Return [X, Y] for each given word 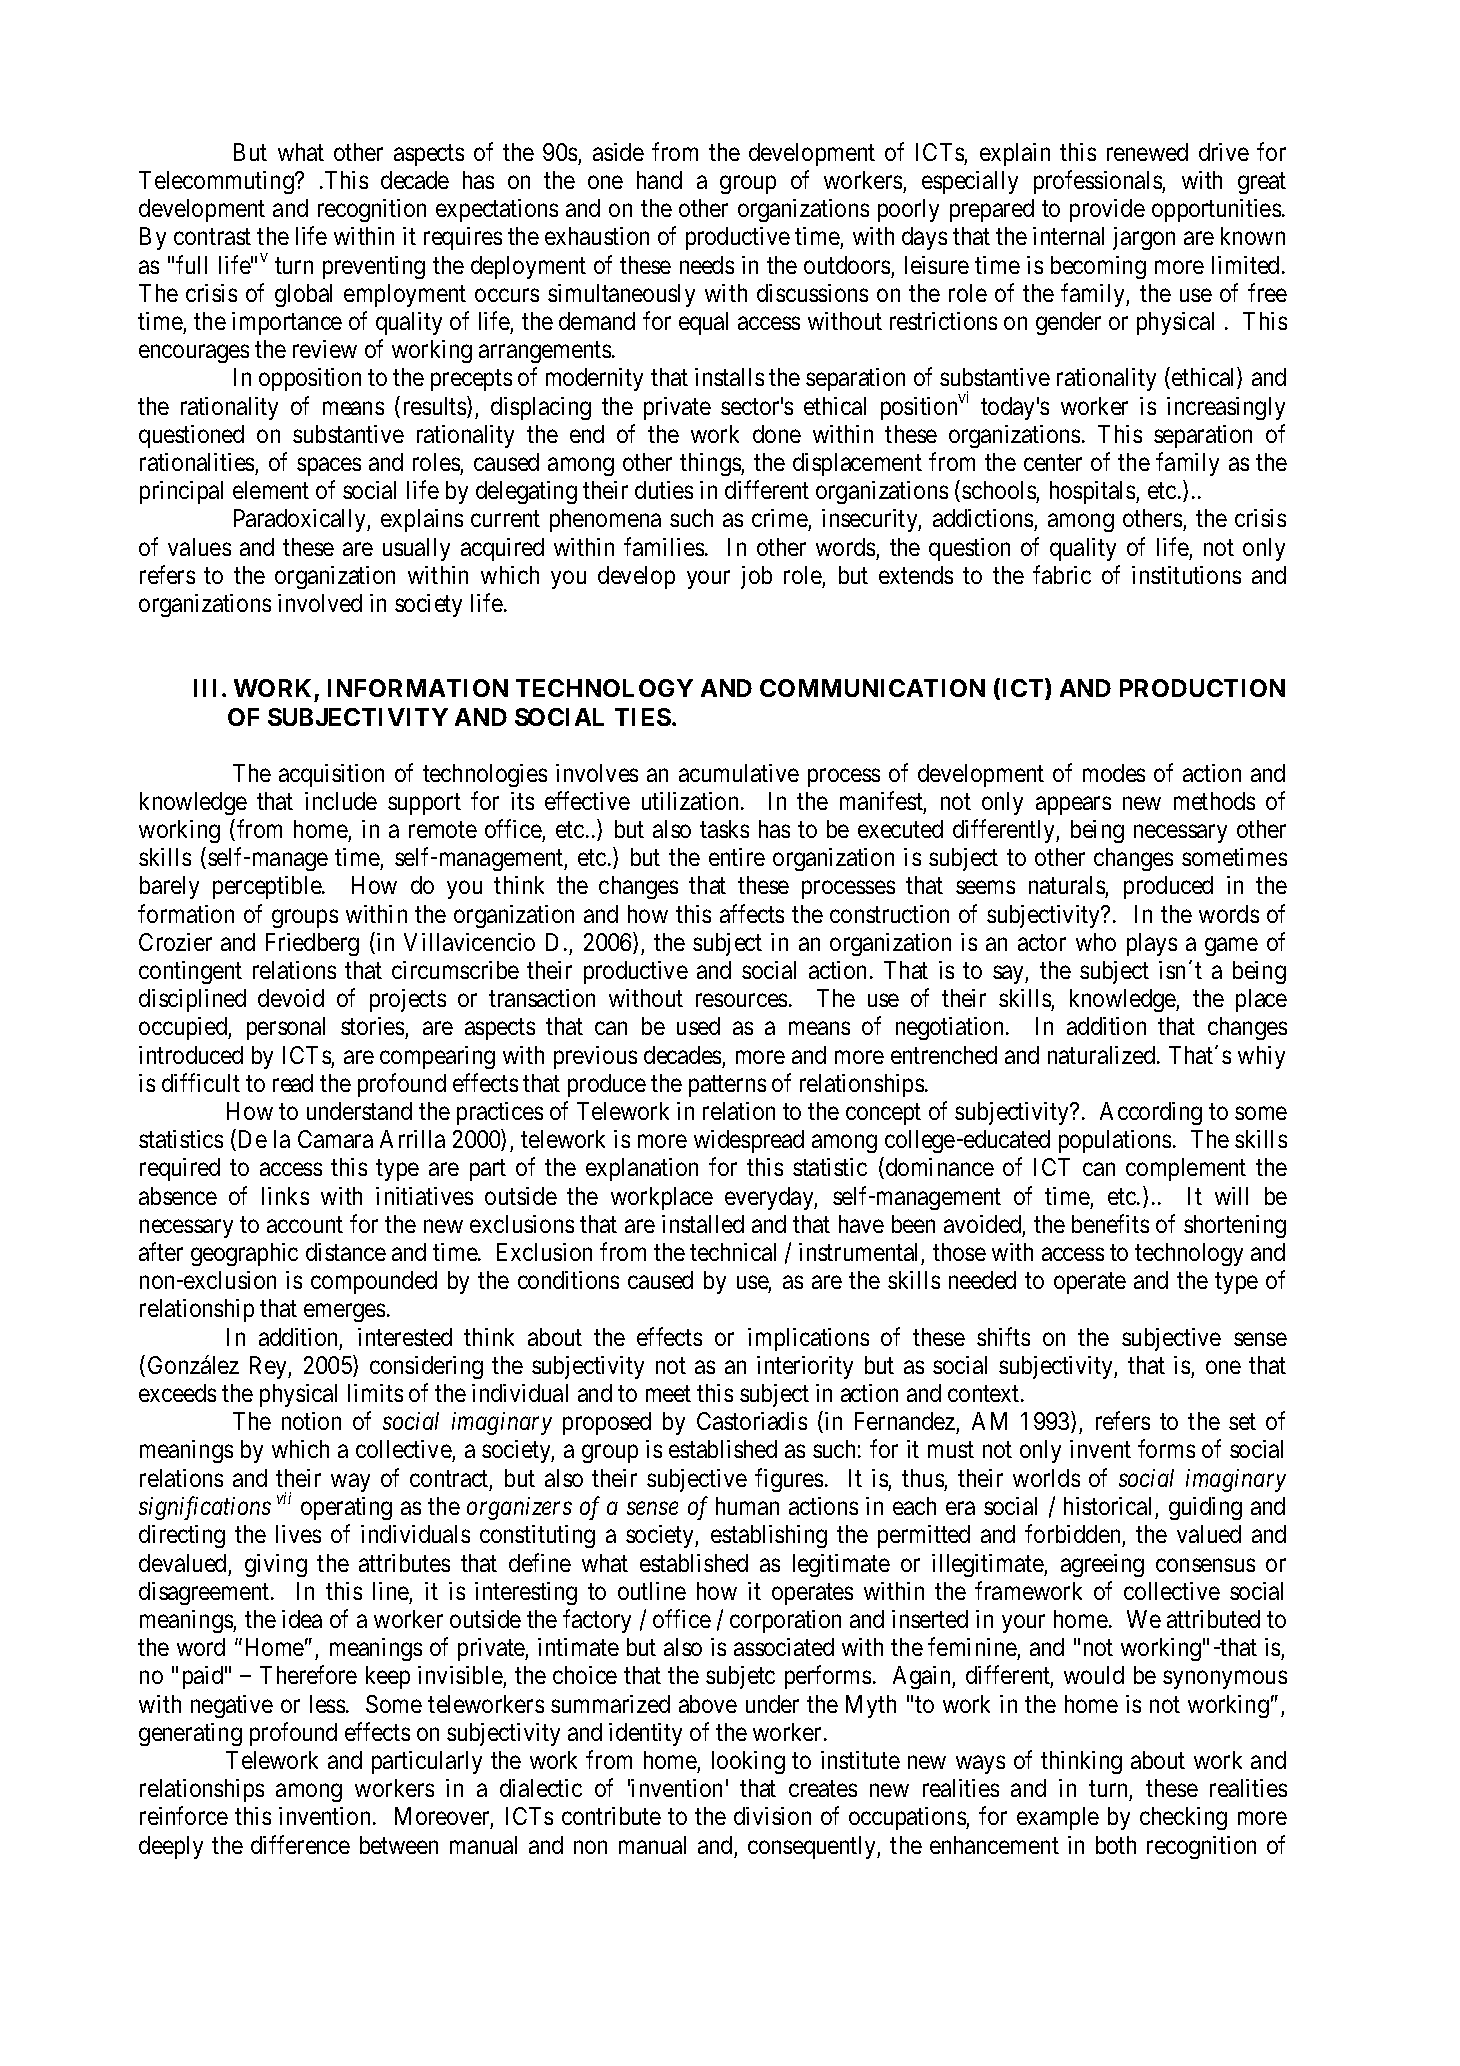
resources [741, 1000]
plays [1152, 944]
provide [1107, 210]
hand [659, 180]
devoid [291, 998]
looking [748, 1762]
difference [300, 1844]
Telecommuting [217, 182]
